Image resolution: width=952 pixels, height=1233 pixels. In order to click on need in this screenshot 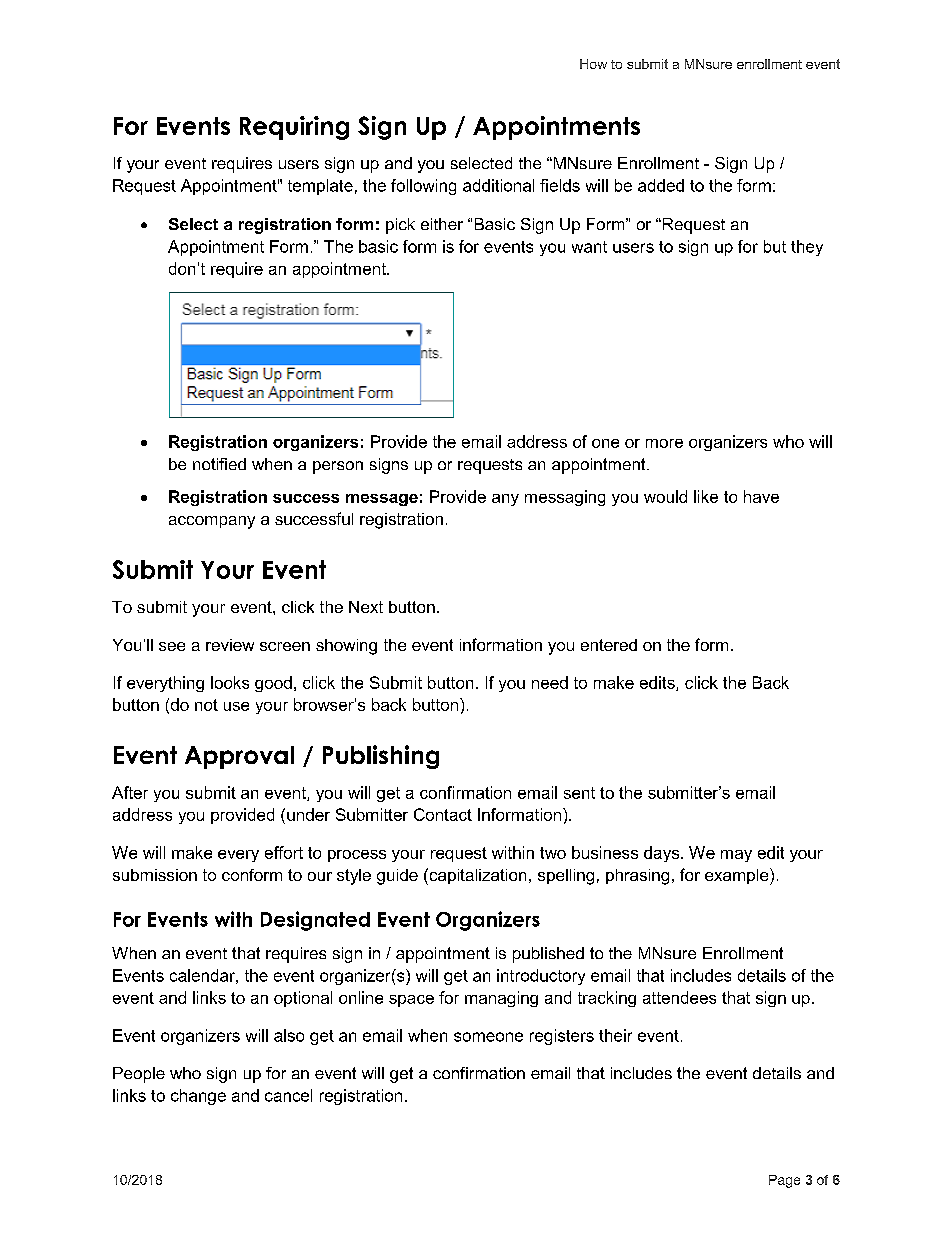, I will do `click(550, 682)`.
